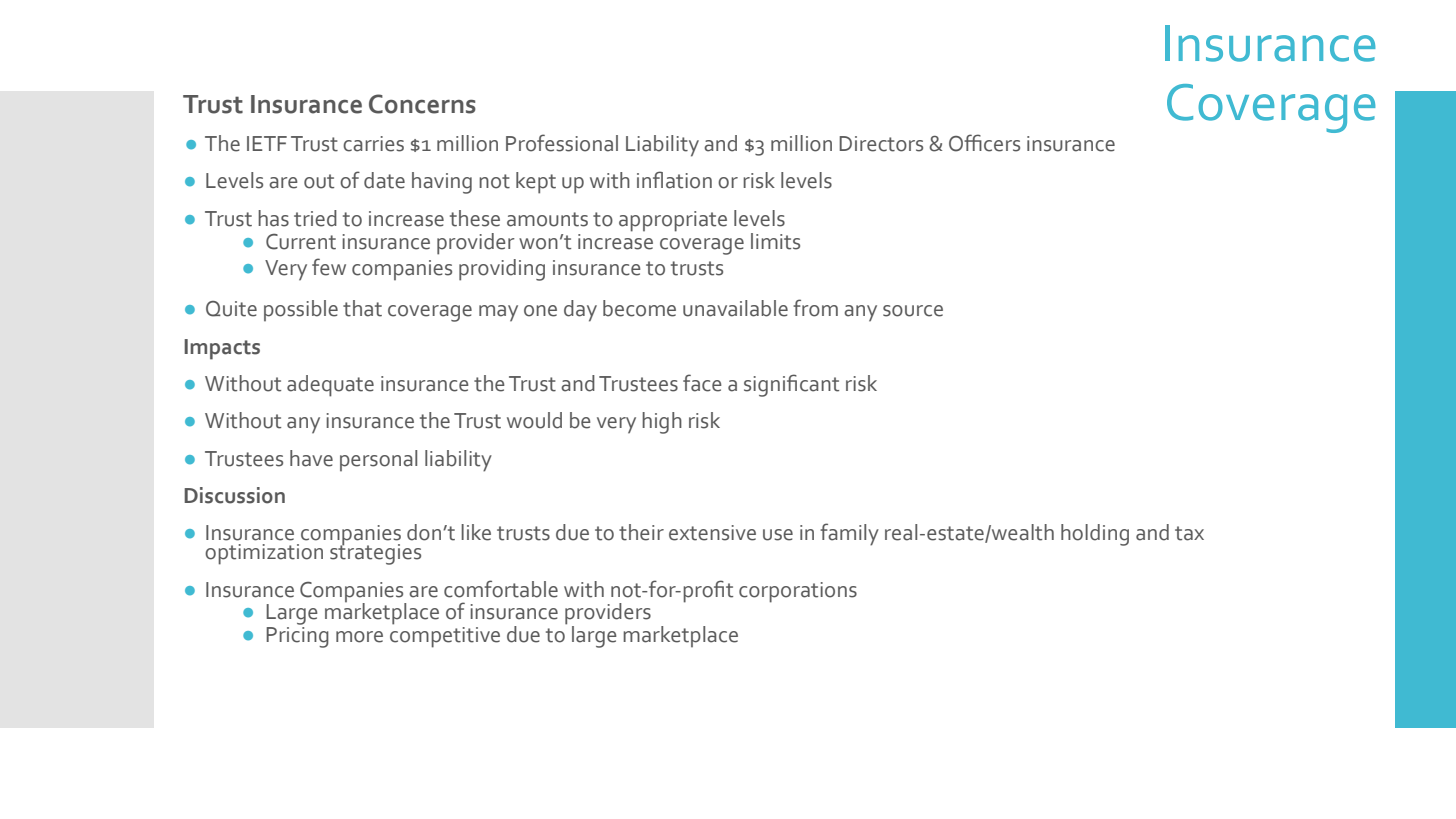 The height and width of the page is (819, 1456). Describe the element at coordinates (1095, 535) in the page. I see `holding` at that location.
